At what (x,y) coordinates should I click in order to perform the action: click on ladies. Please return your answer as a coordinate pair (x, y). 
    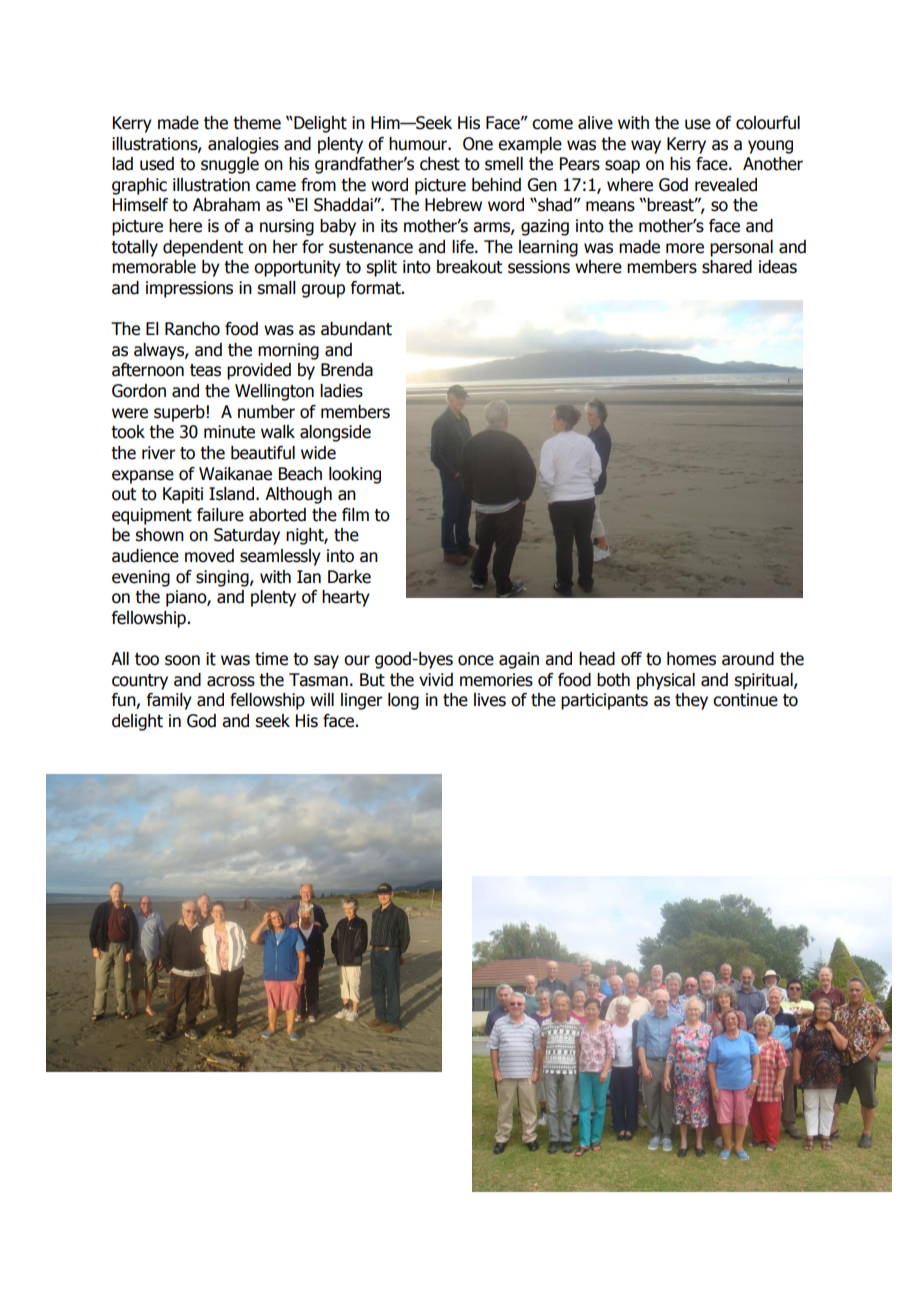
    Looking at the image, I should click on (341, 391).
